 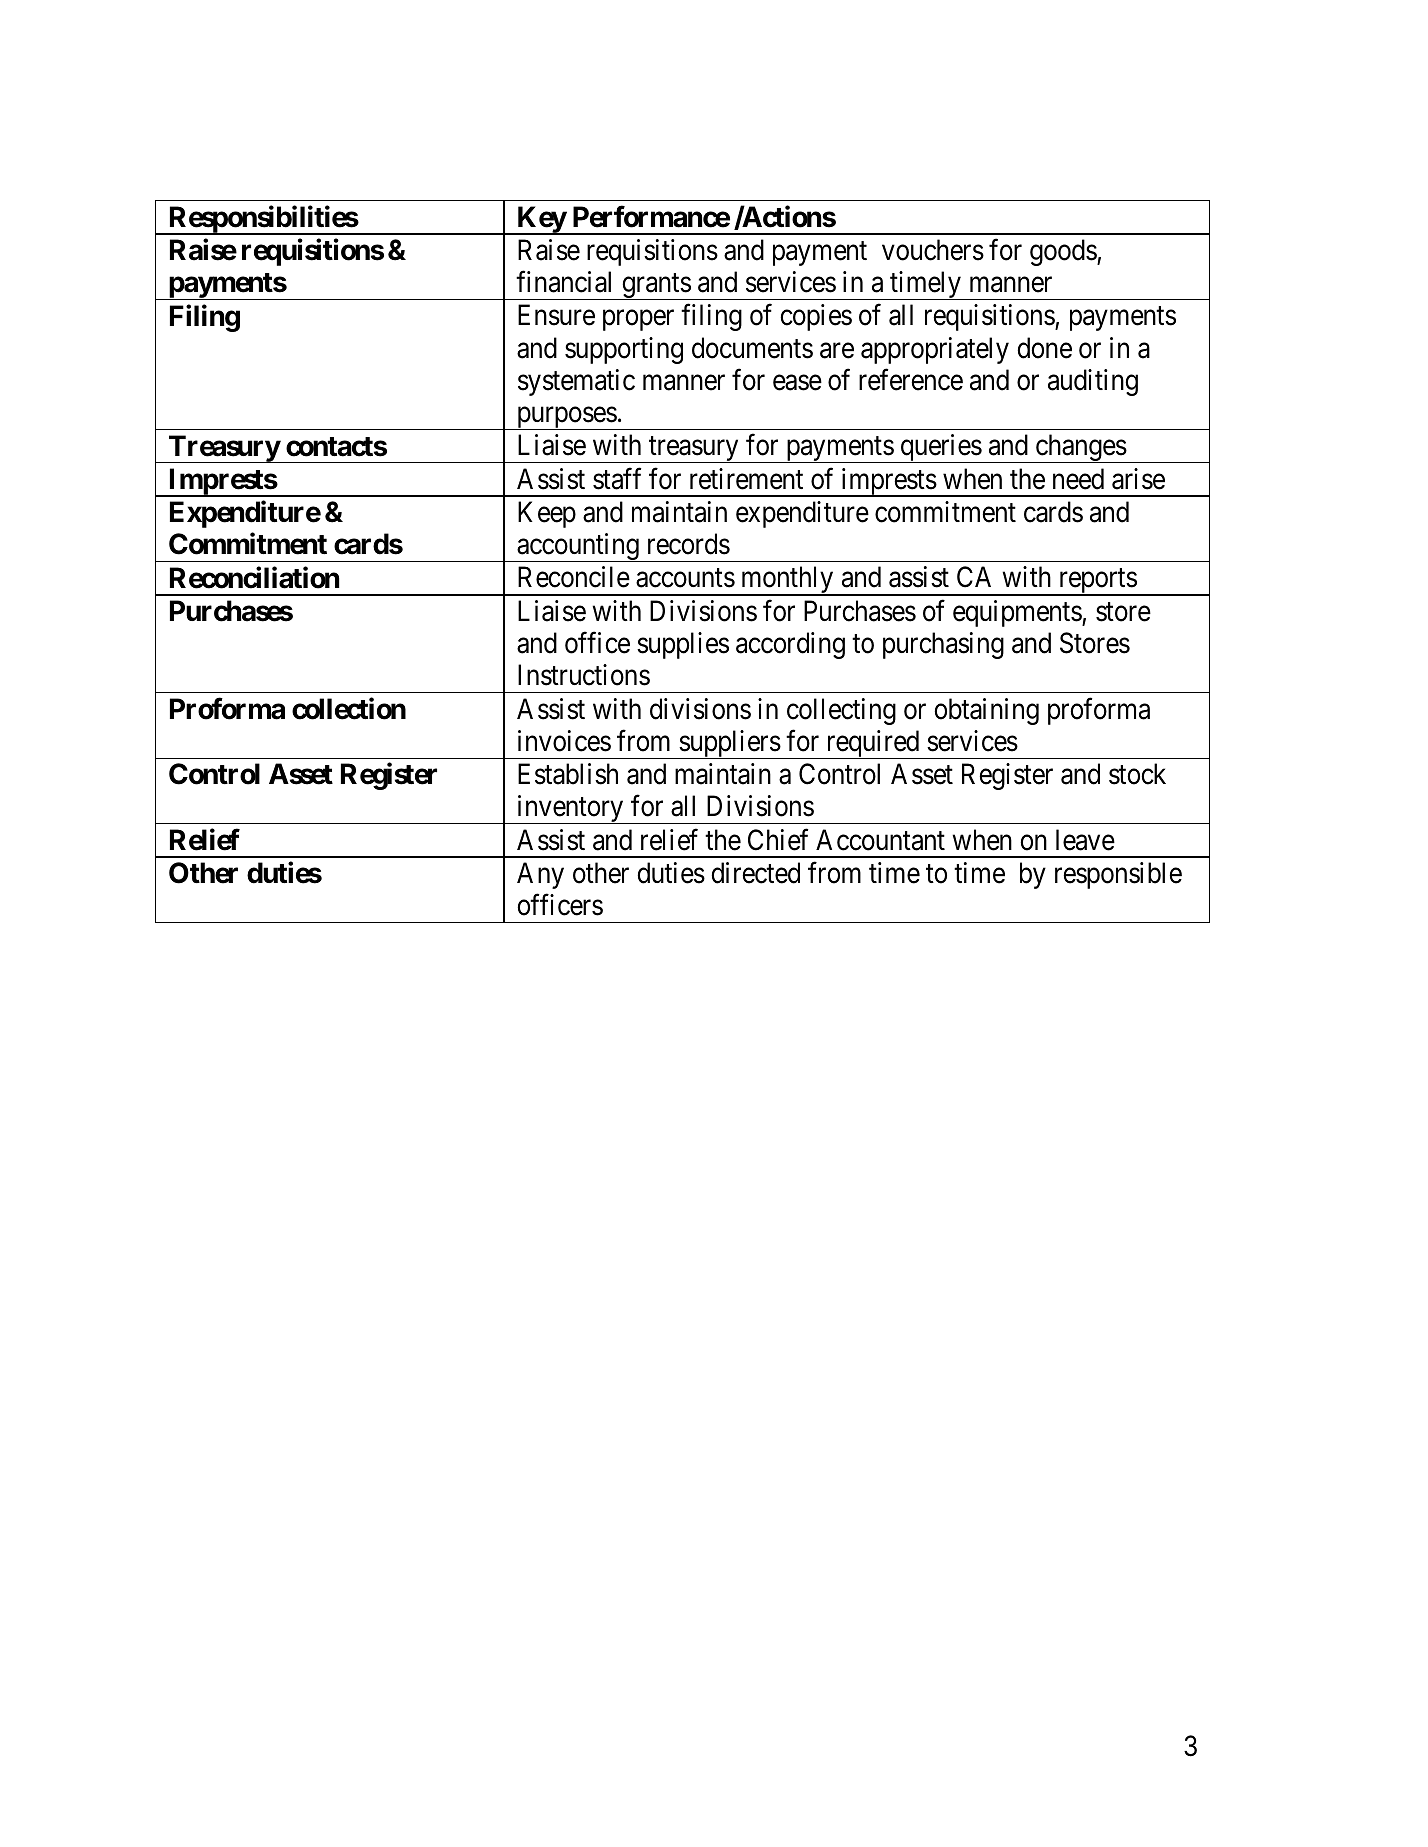 What do you see at coordinates (254, 577) in the screenshot?
I see `Reconciliation` at bounding box center [254, 577].
